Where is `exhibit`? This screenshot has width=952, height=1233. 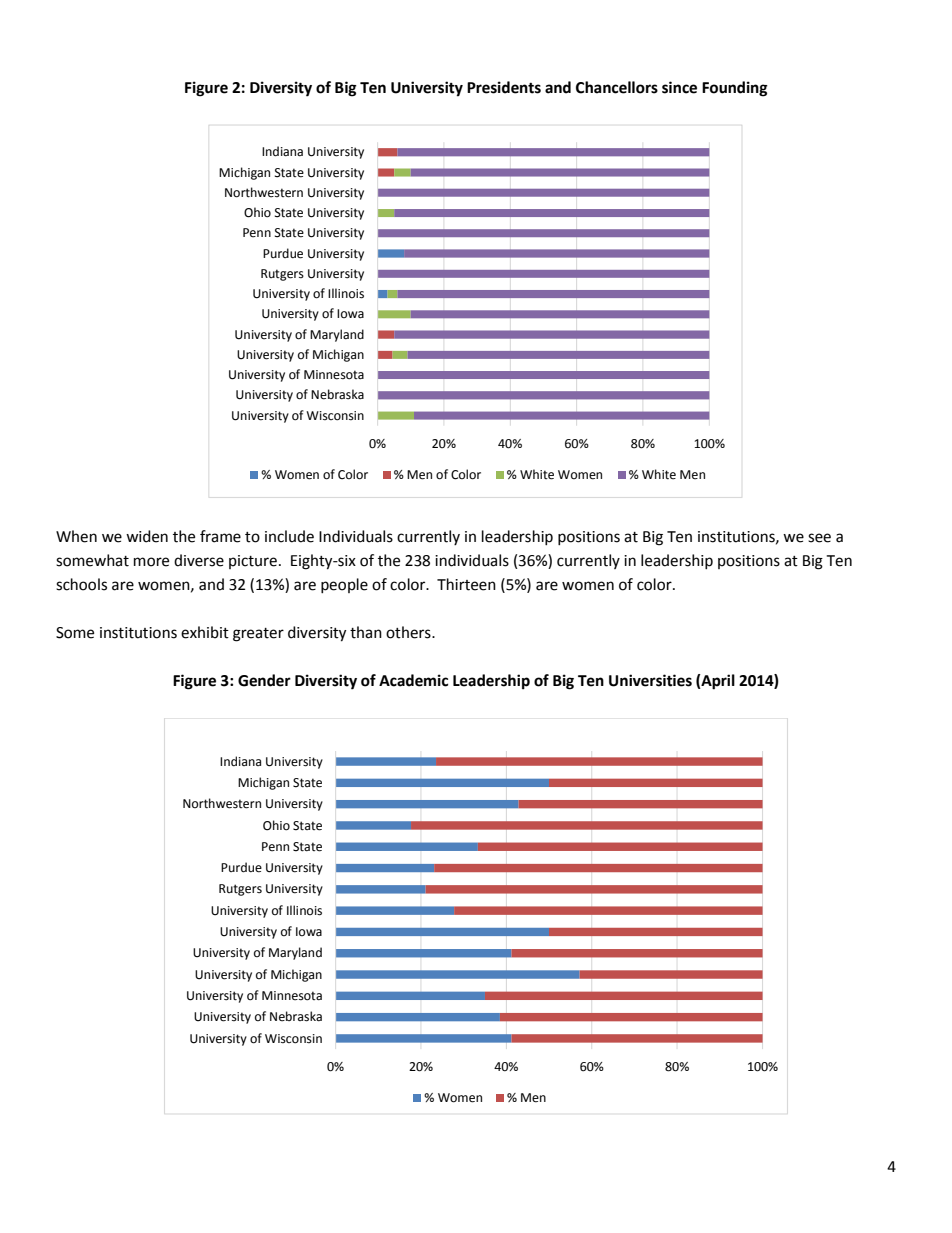
exhibit is located at coordinates (205, 632).
